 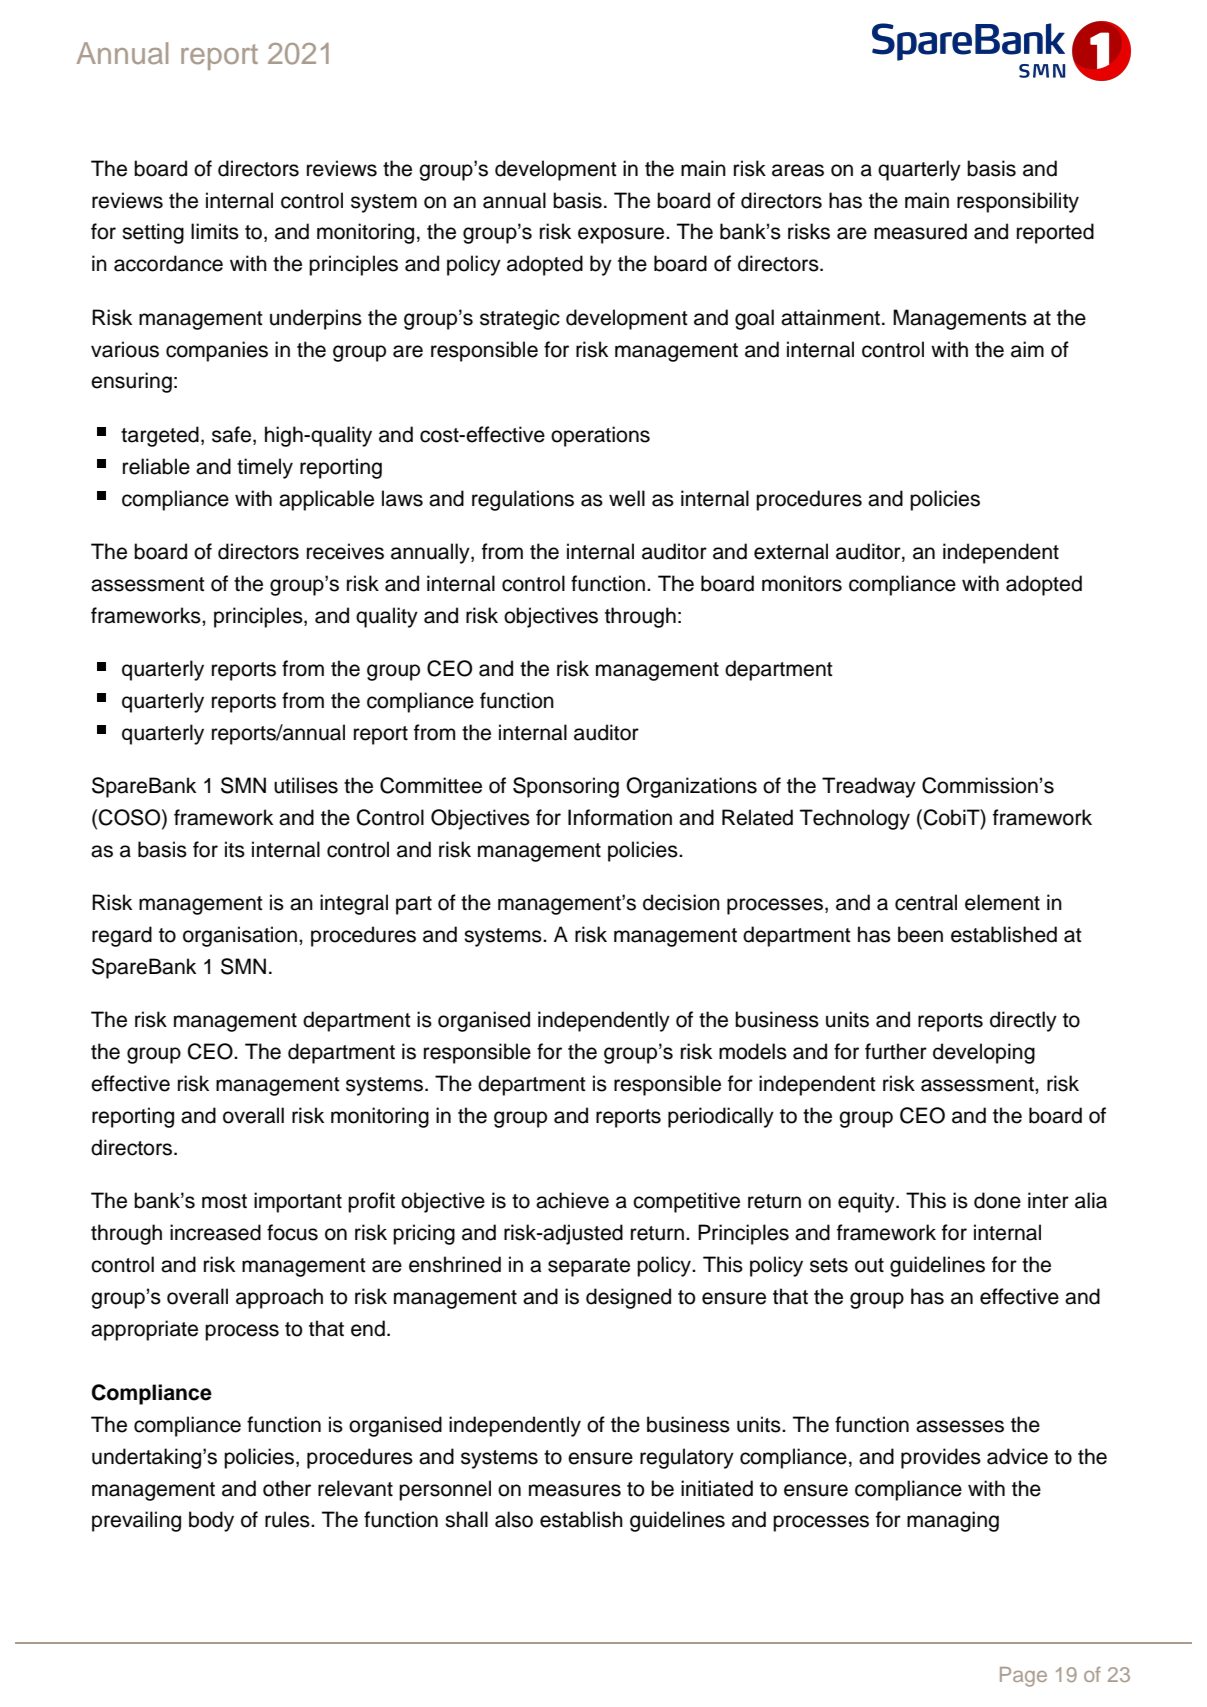 What do you see at coordinates (721, 1117) in the screenshot?
I see `periodically` at bounding box center [721, 1117].
